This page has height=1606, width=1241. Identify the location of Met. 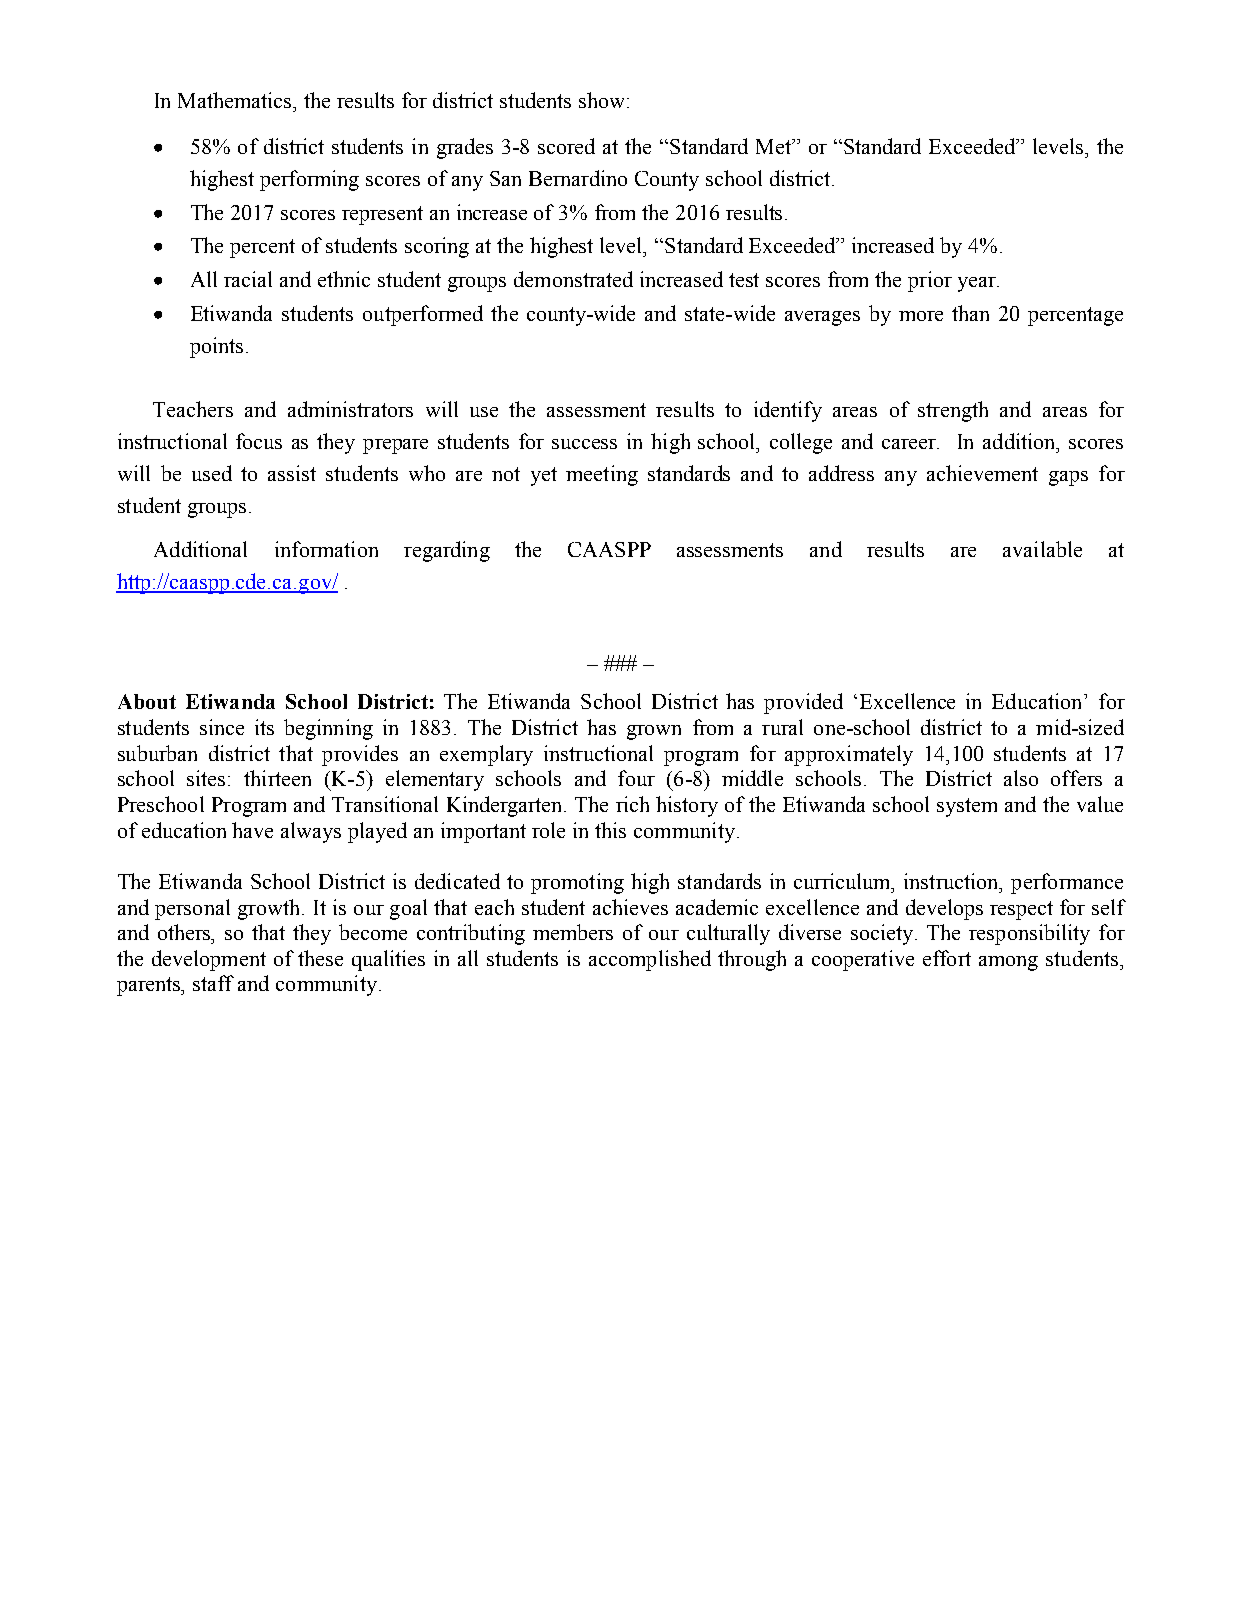
(775, 146).
